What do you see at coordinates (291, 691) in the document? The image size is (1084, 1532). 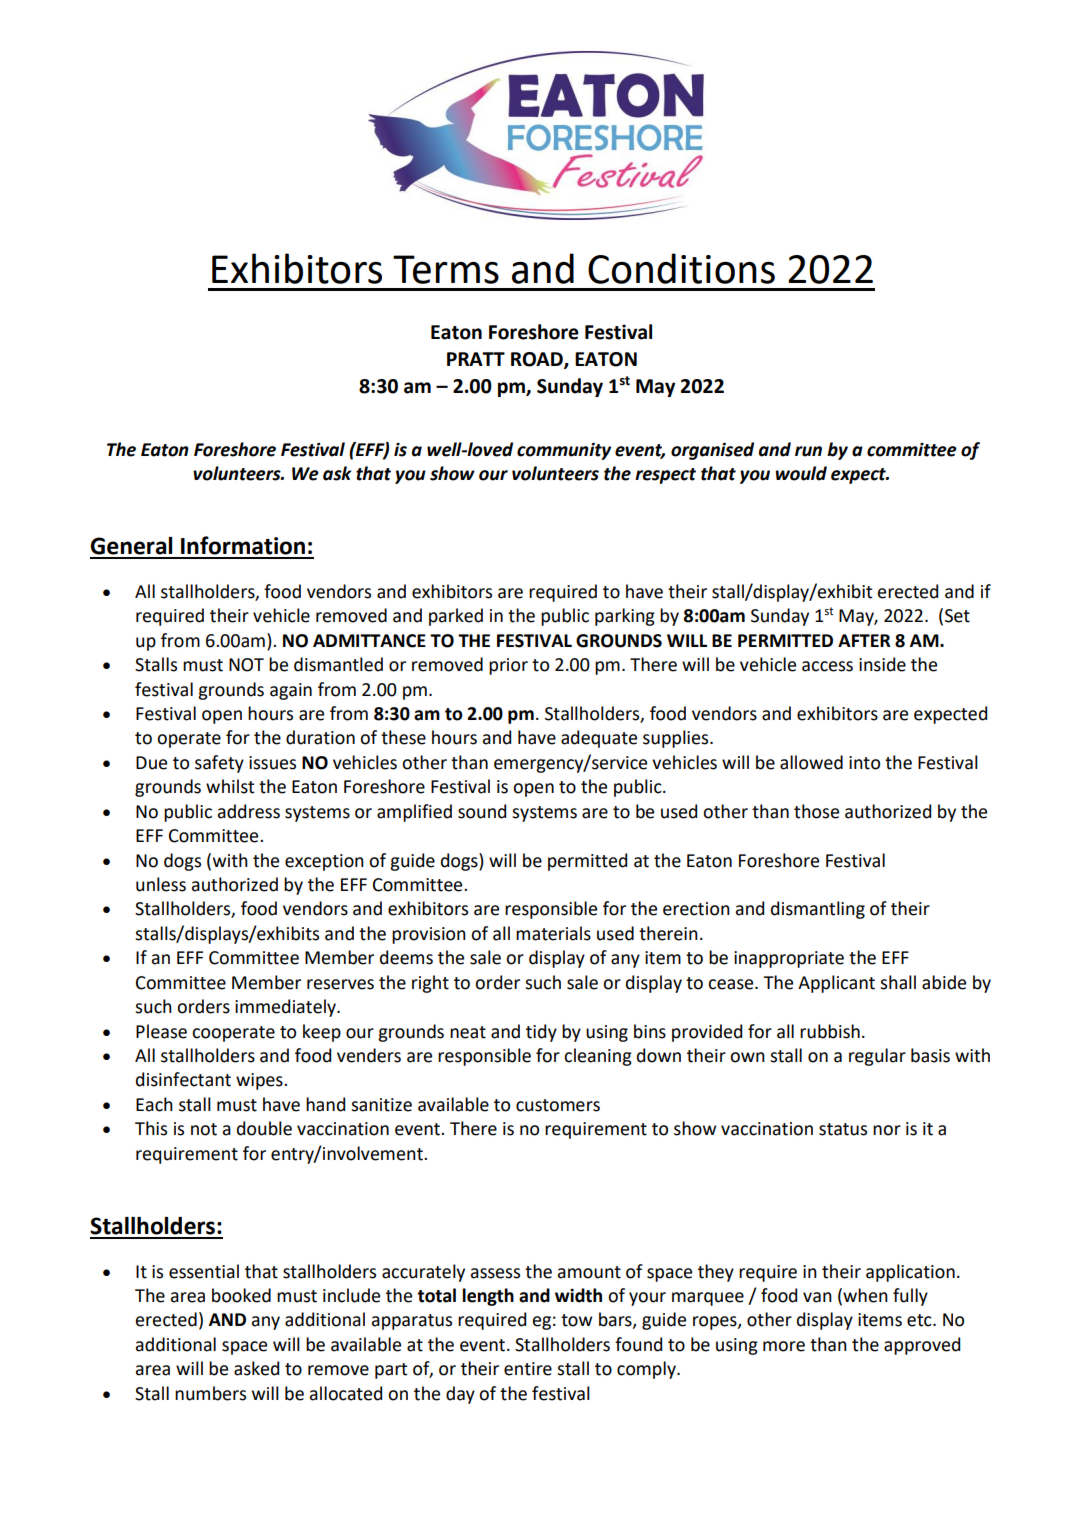 I see `again` at bounding box center [291, 691].
